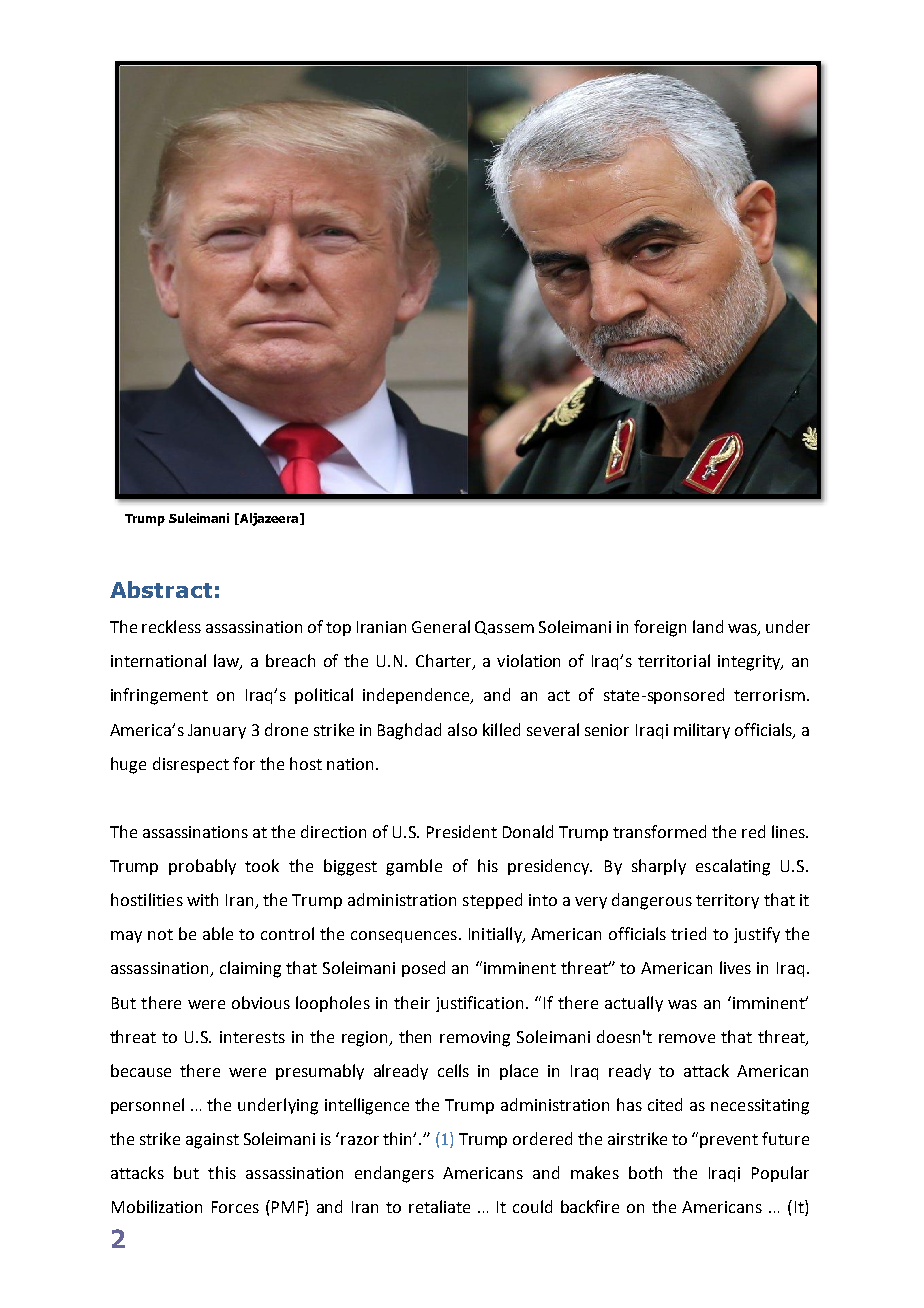 This screenshot has width=924, height=1308. What do you see at coordinates (441, 626) in the screenshot?
I see `General` at bounding box center [441, 626].
